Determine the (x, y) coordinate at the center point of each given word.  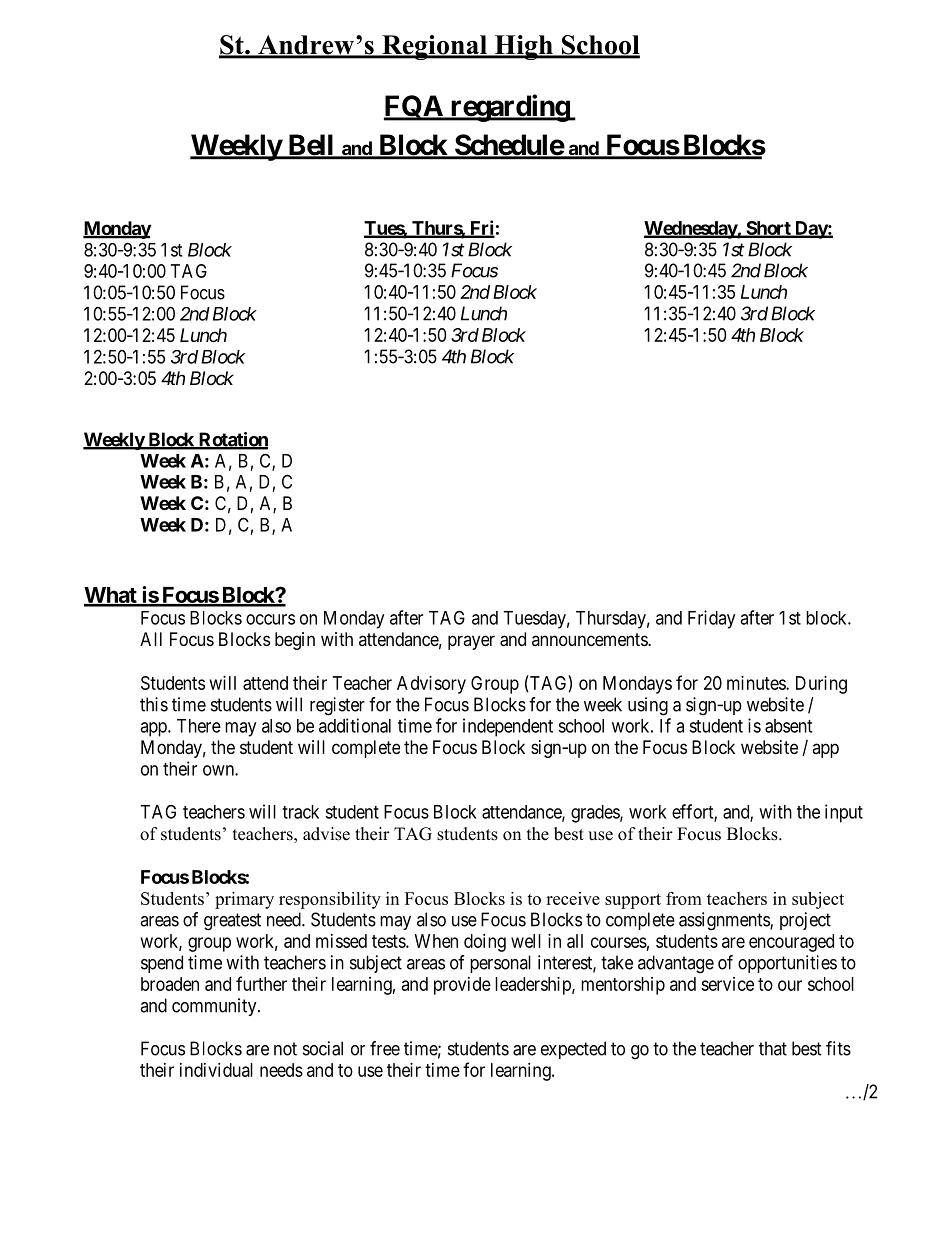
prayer (471, 642)
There (199, 726)
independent (508, 727)
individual (216, 1070)
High (523, 47)
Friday (711, 619)
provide (462, 986)
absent (788, 726)
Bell (311, 146)
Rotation (232, 440)
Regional (435, 47)
